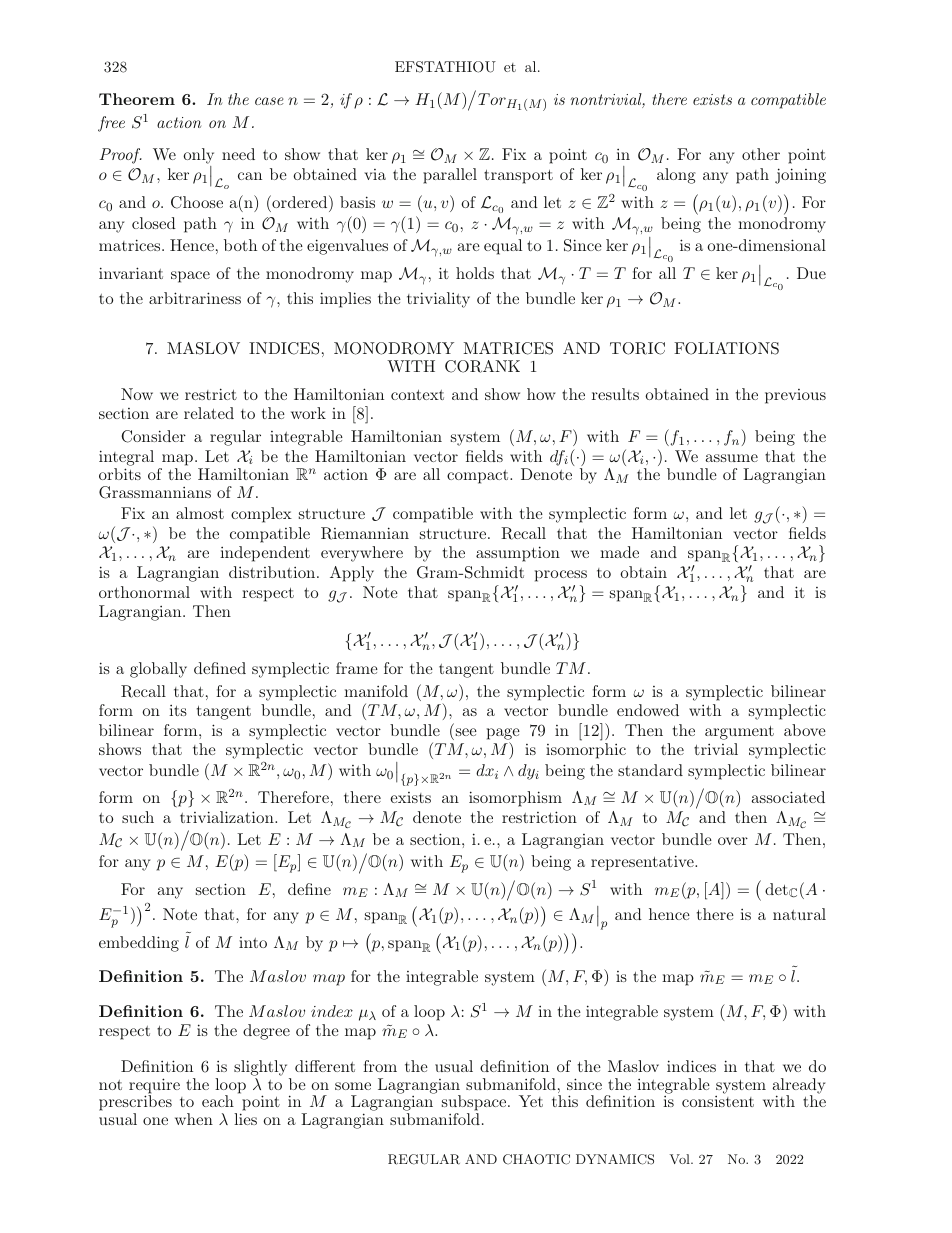 The image size is (952, 1233). What do you see at coordinates (194, 1119) in the screenshot?
I see `when` at bounding box center [194, 1119].
